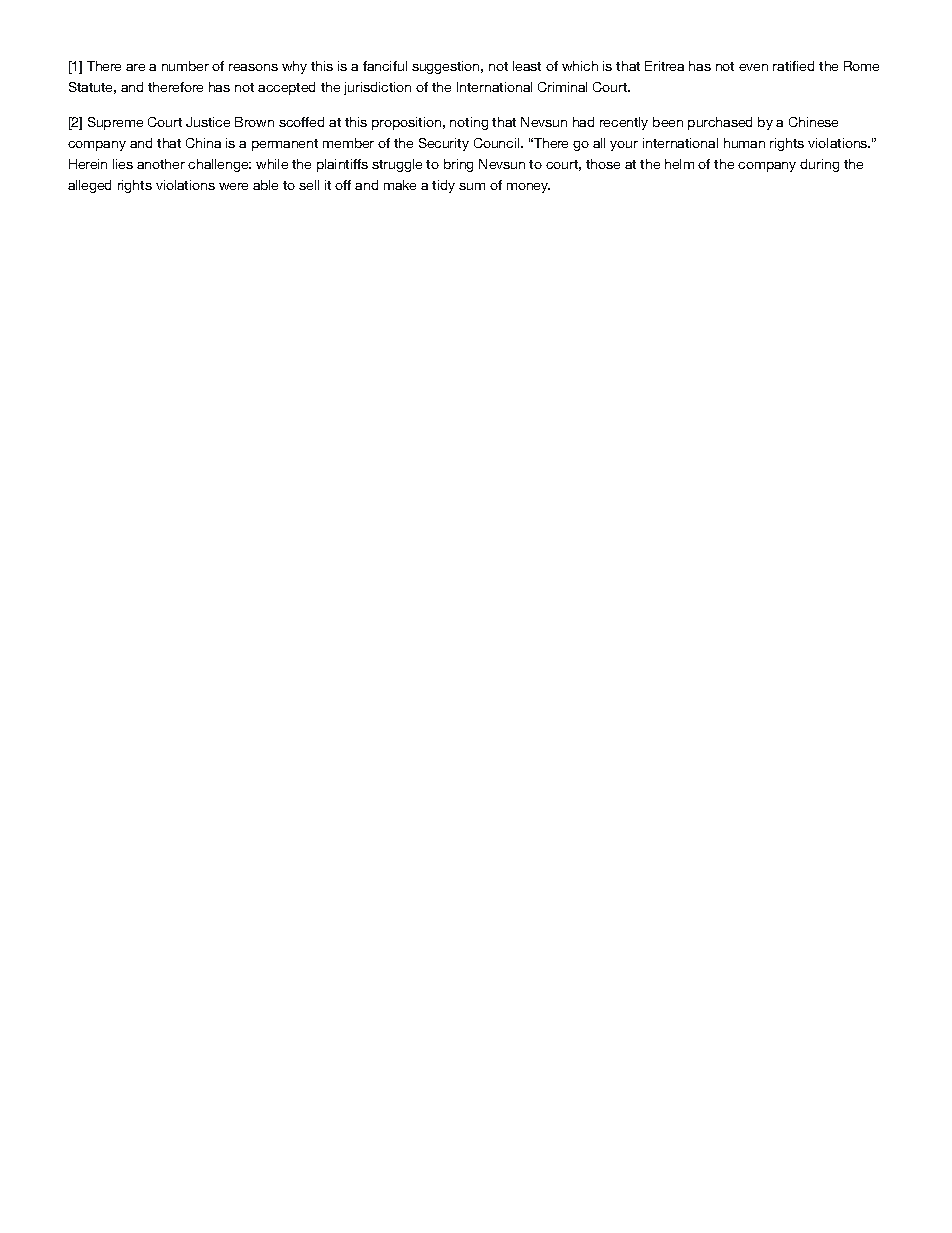  What do you see at coordinates (203, 143) in the document?
I see `China` at bounding box center [203, 143].
